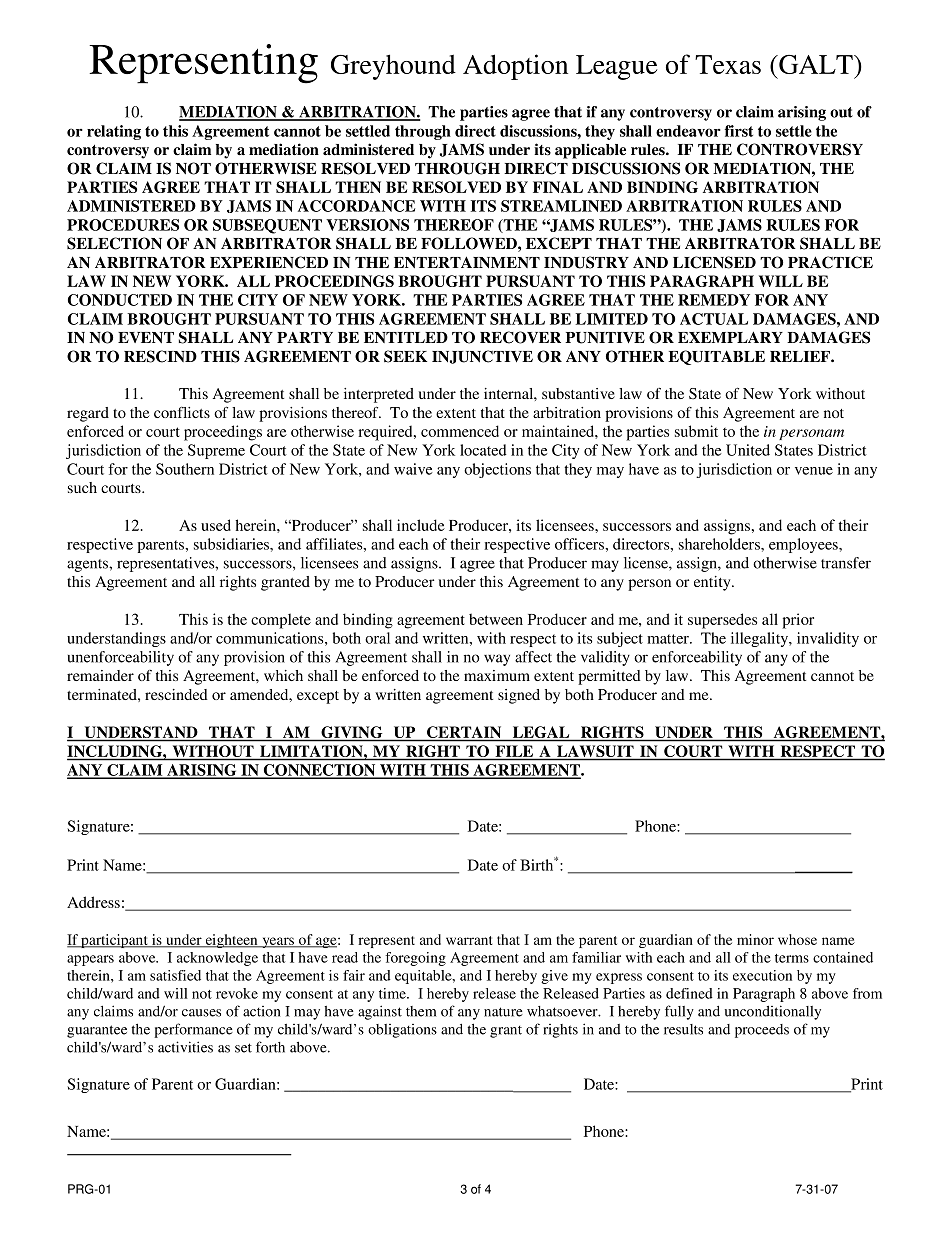 The image size is (952, 1233). I want to click on Adoption, so click(515, 67).
